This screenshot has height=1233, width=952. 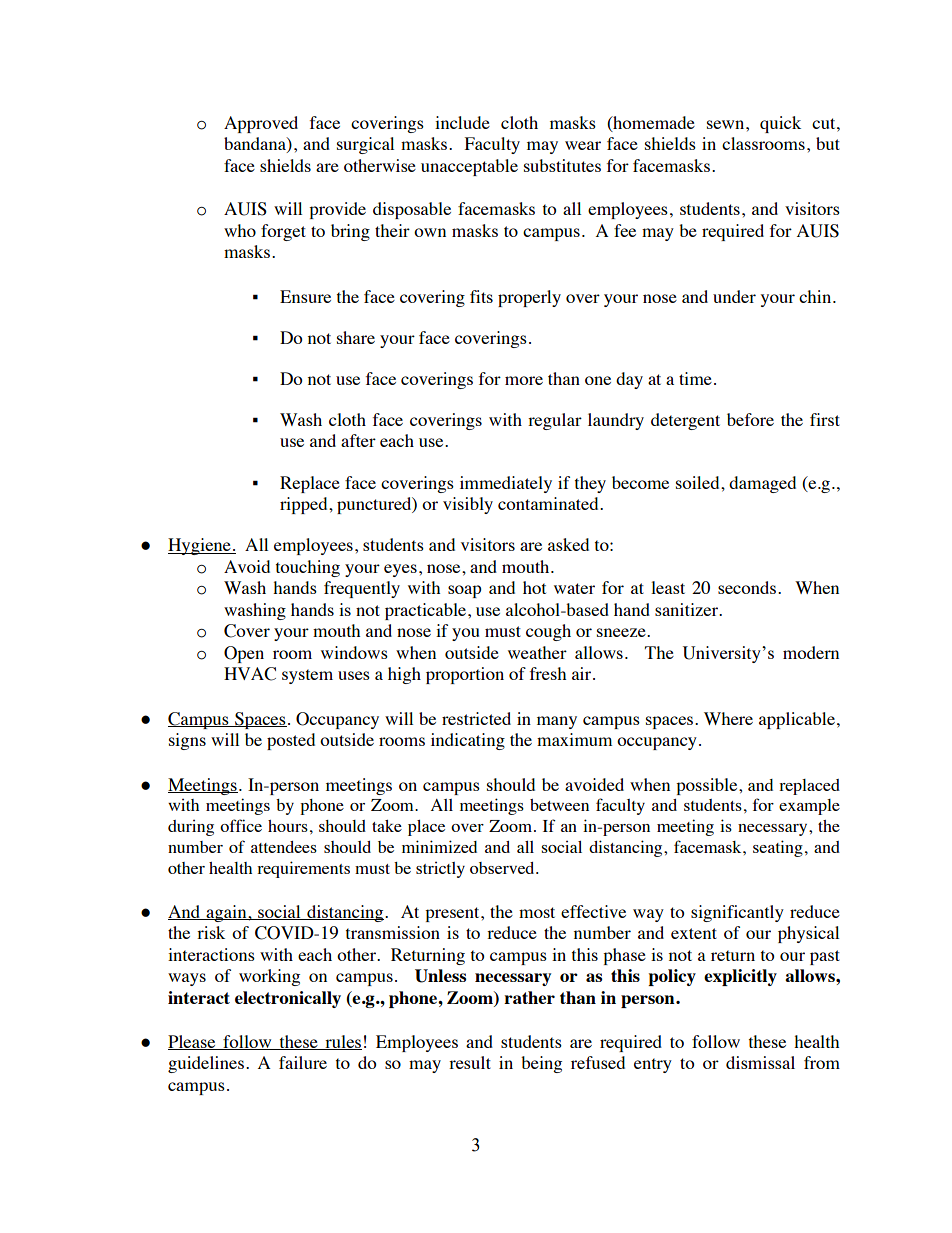 I want to click on failure, so click(x=303, y=1062).
